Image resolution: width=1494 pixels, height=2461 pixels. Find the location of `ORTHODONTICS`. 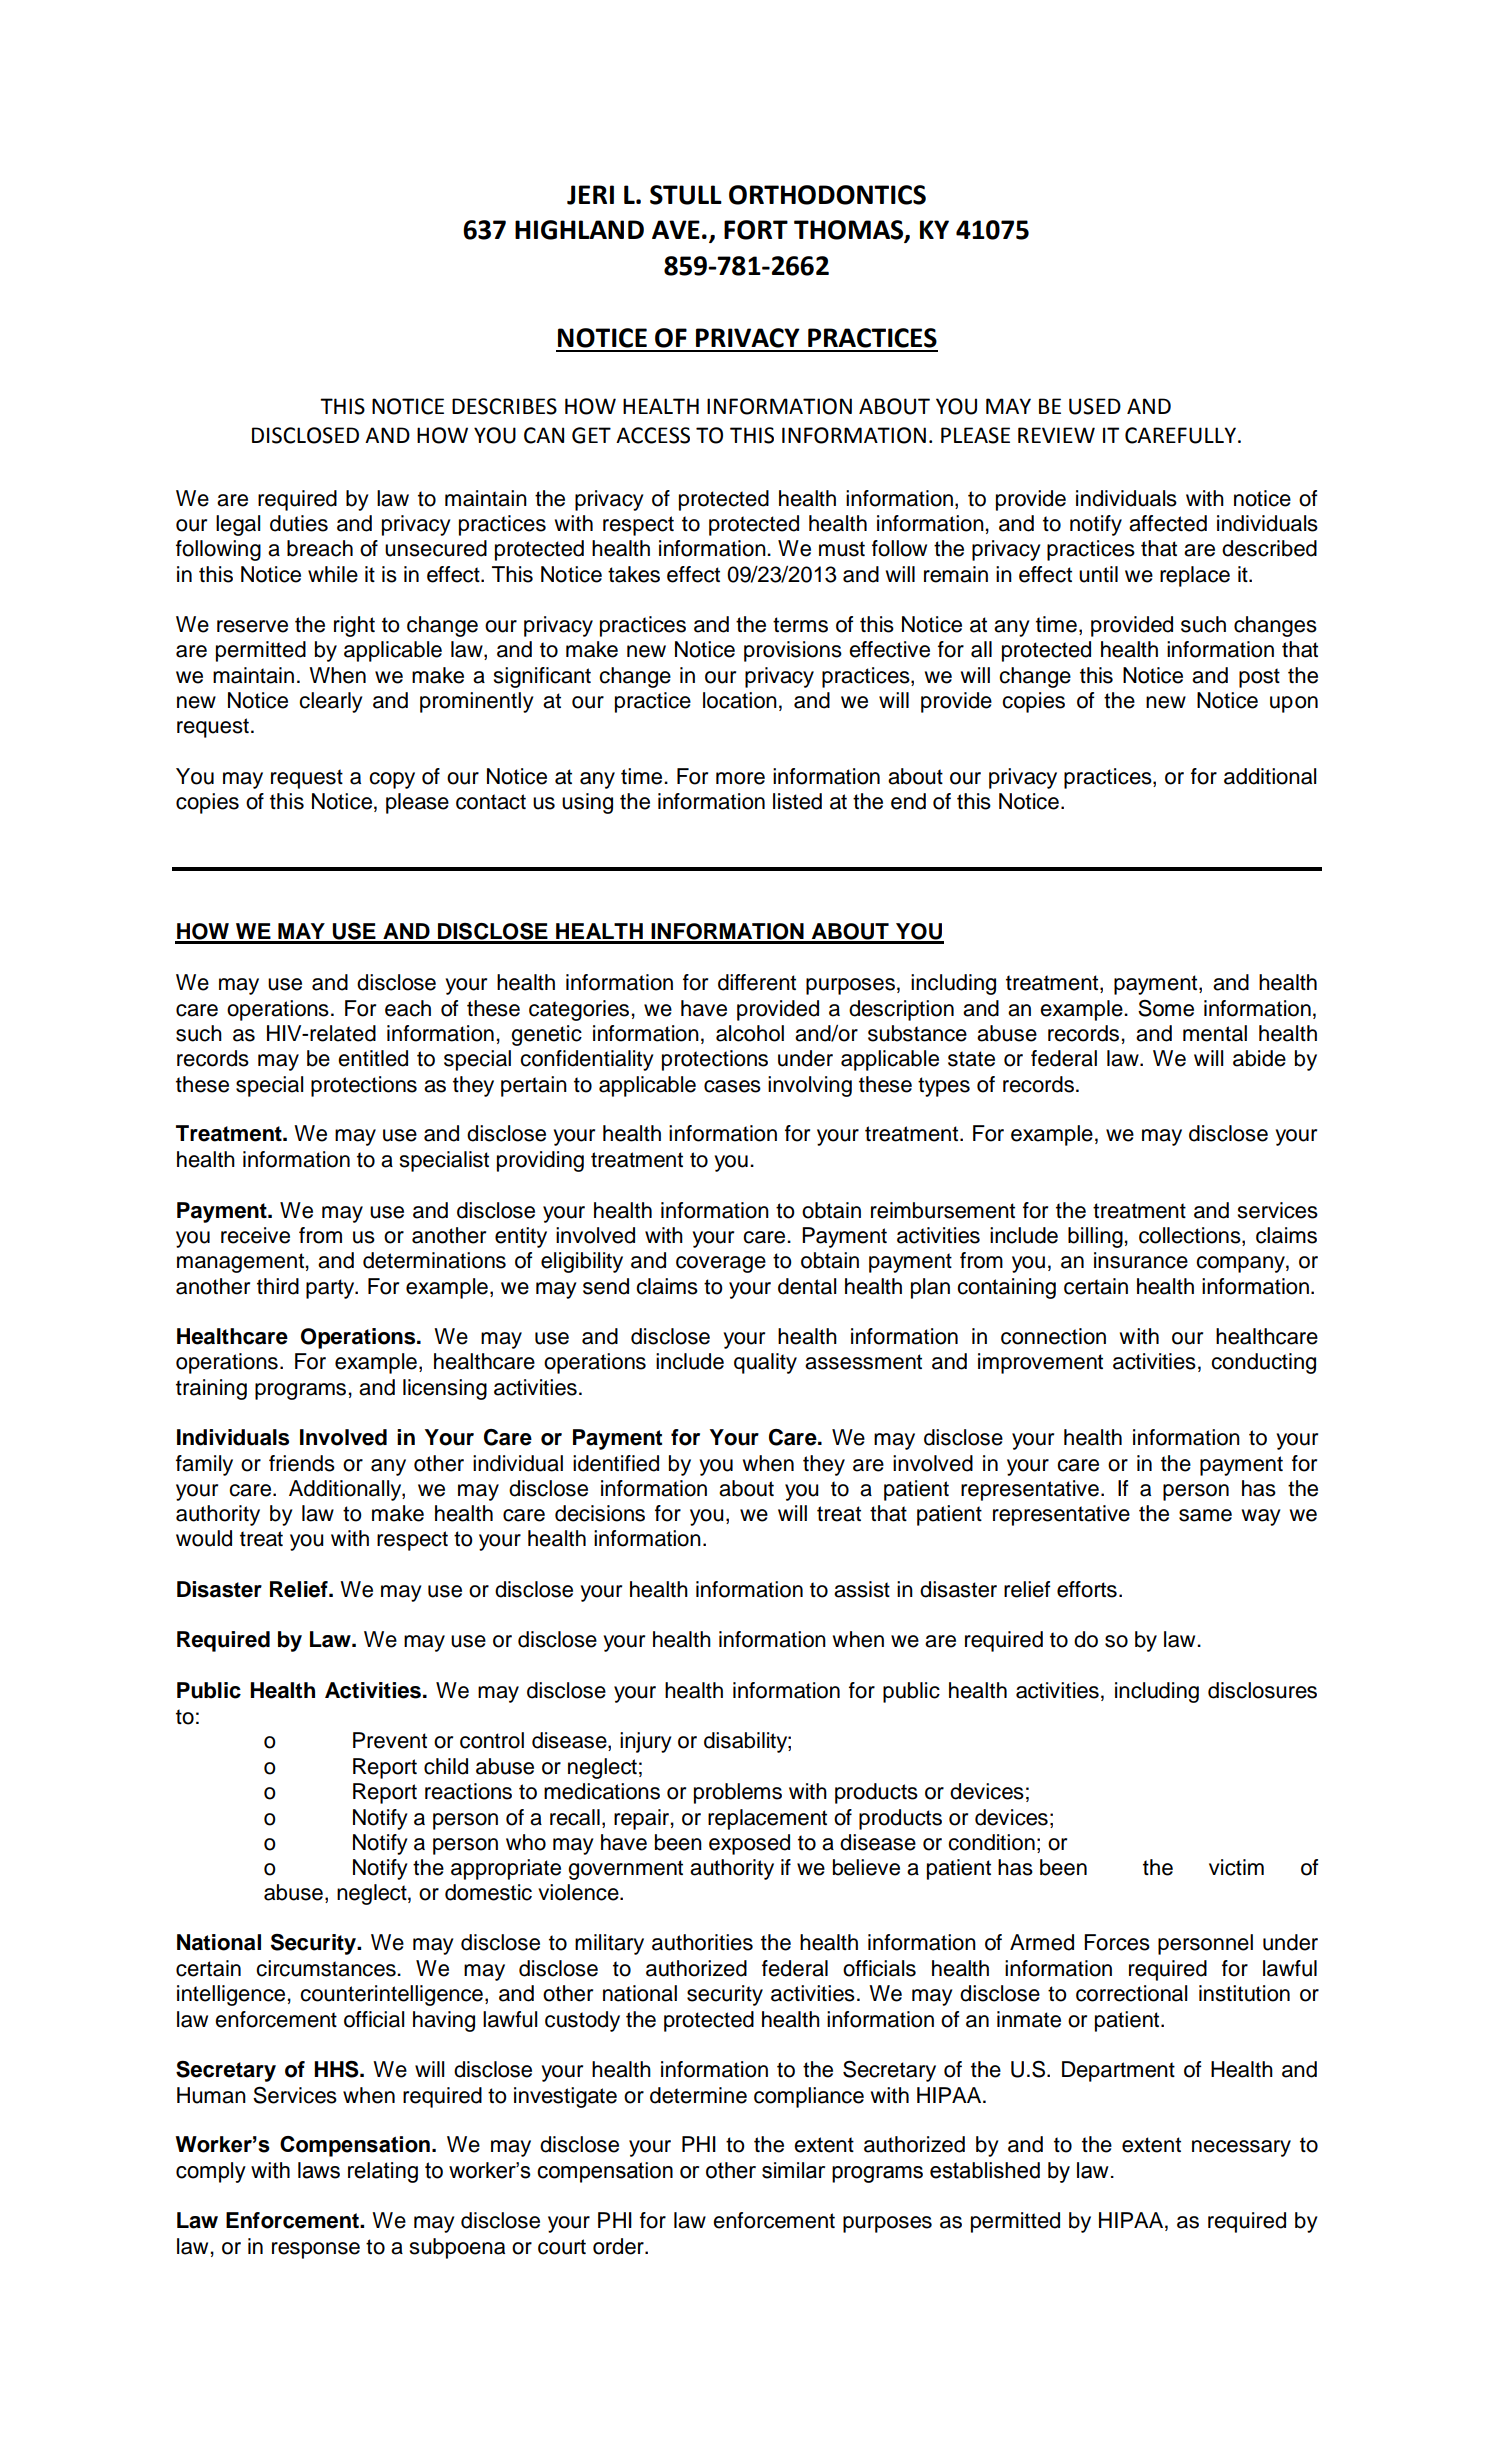

ORTHODONTICS is located at coordinates (827, 195).
